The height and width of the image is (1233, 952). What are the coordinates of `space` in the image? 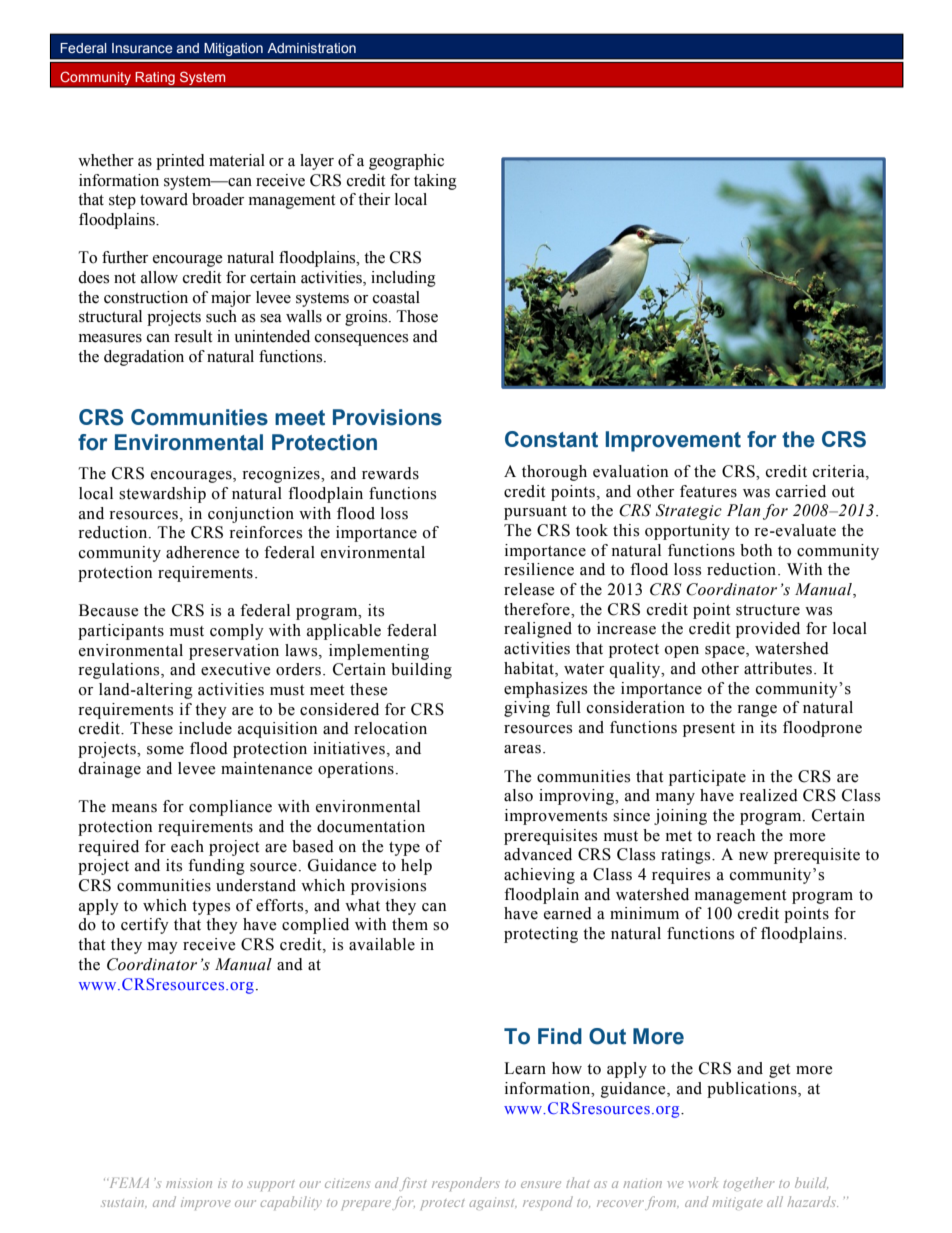 It's located at (726, 652).
